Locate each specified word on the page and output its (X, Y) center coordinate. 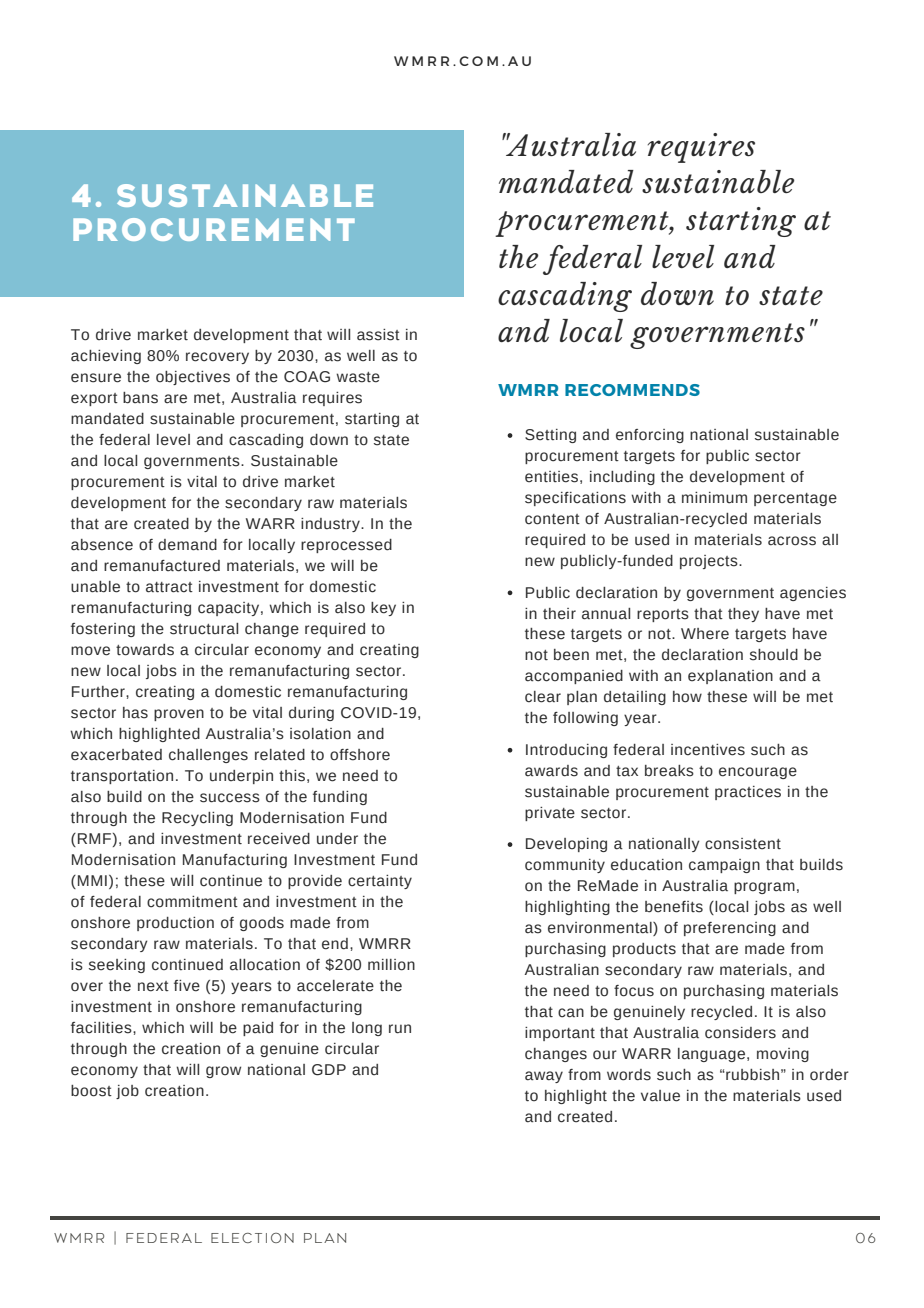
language (711, 1055)
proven (179, 715)
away (544, 1077)
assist (378, 335)
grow (223, 1072)
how (687, 697)
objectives (193, 378)
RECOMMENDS (632, 390)
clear (543, 697)
